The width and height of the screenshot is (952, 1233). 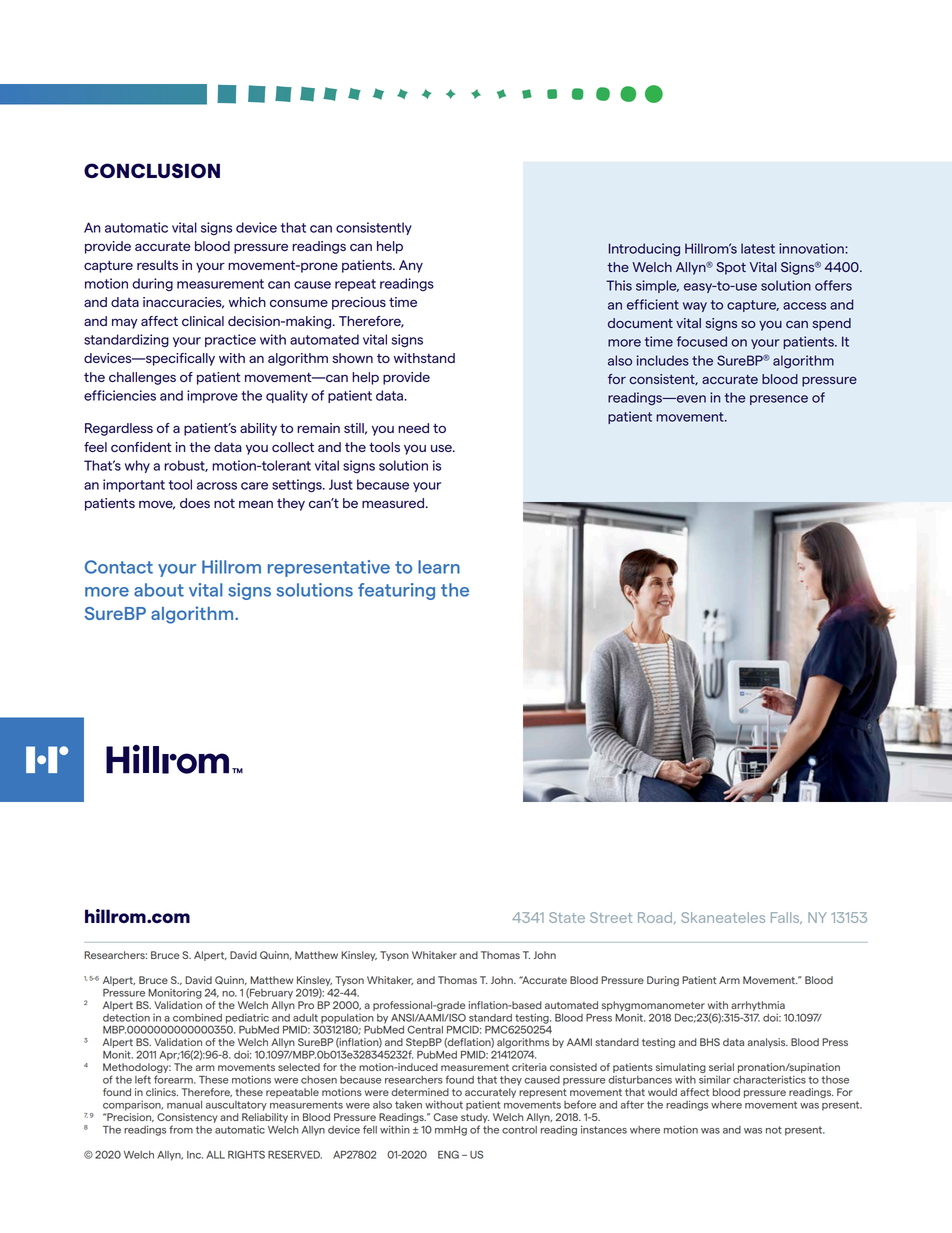 I want to click on study, so click(x=475, y=1118).
